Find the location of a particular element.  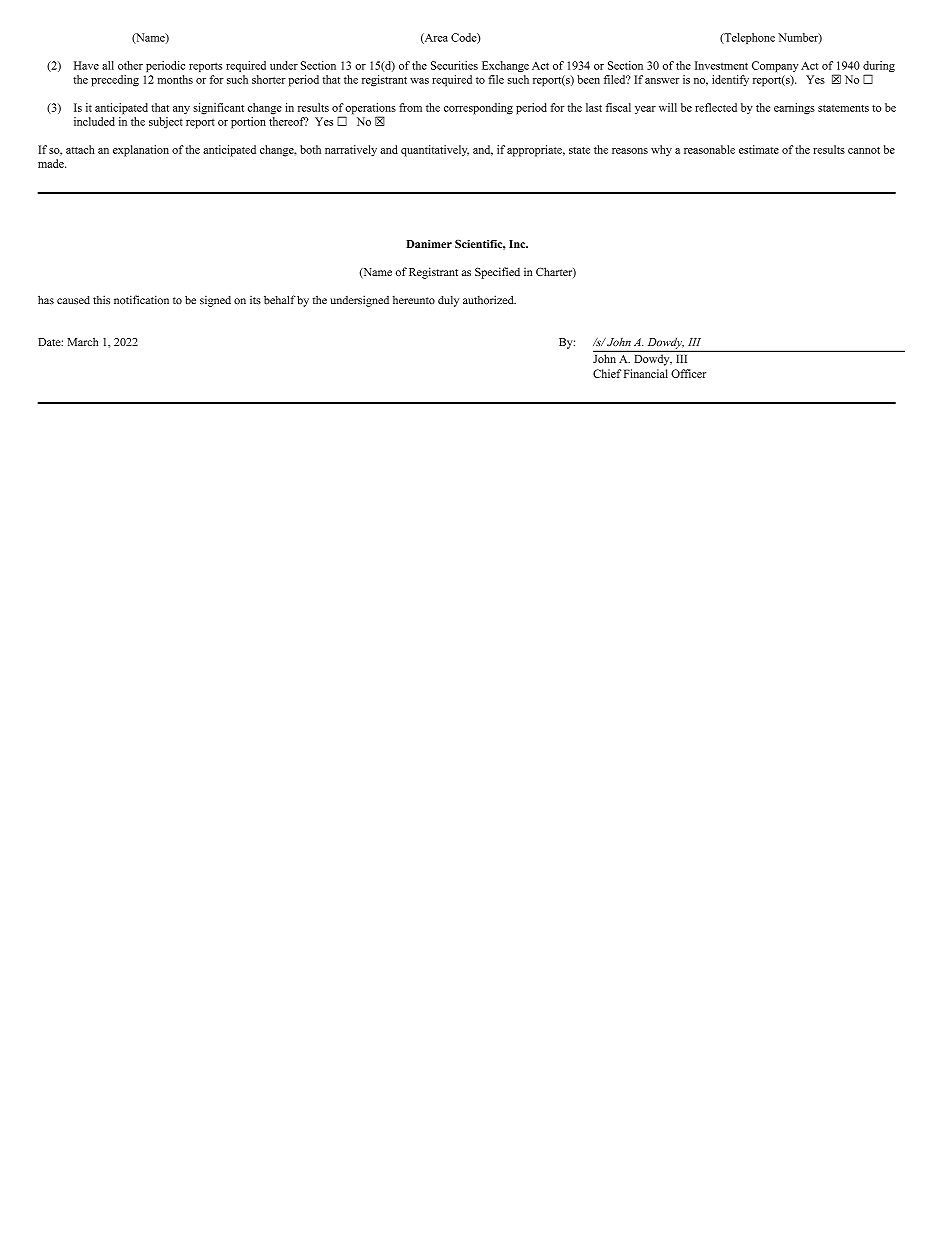

authorized is located at coordinates (489, 300).
